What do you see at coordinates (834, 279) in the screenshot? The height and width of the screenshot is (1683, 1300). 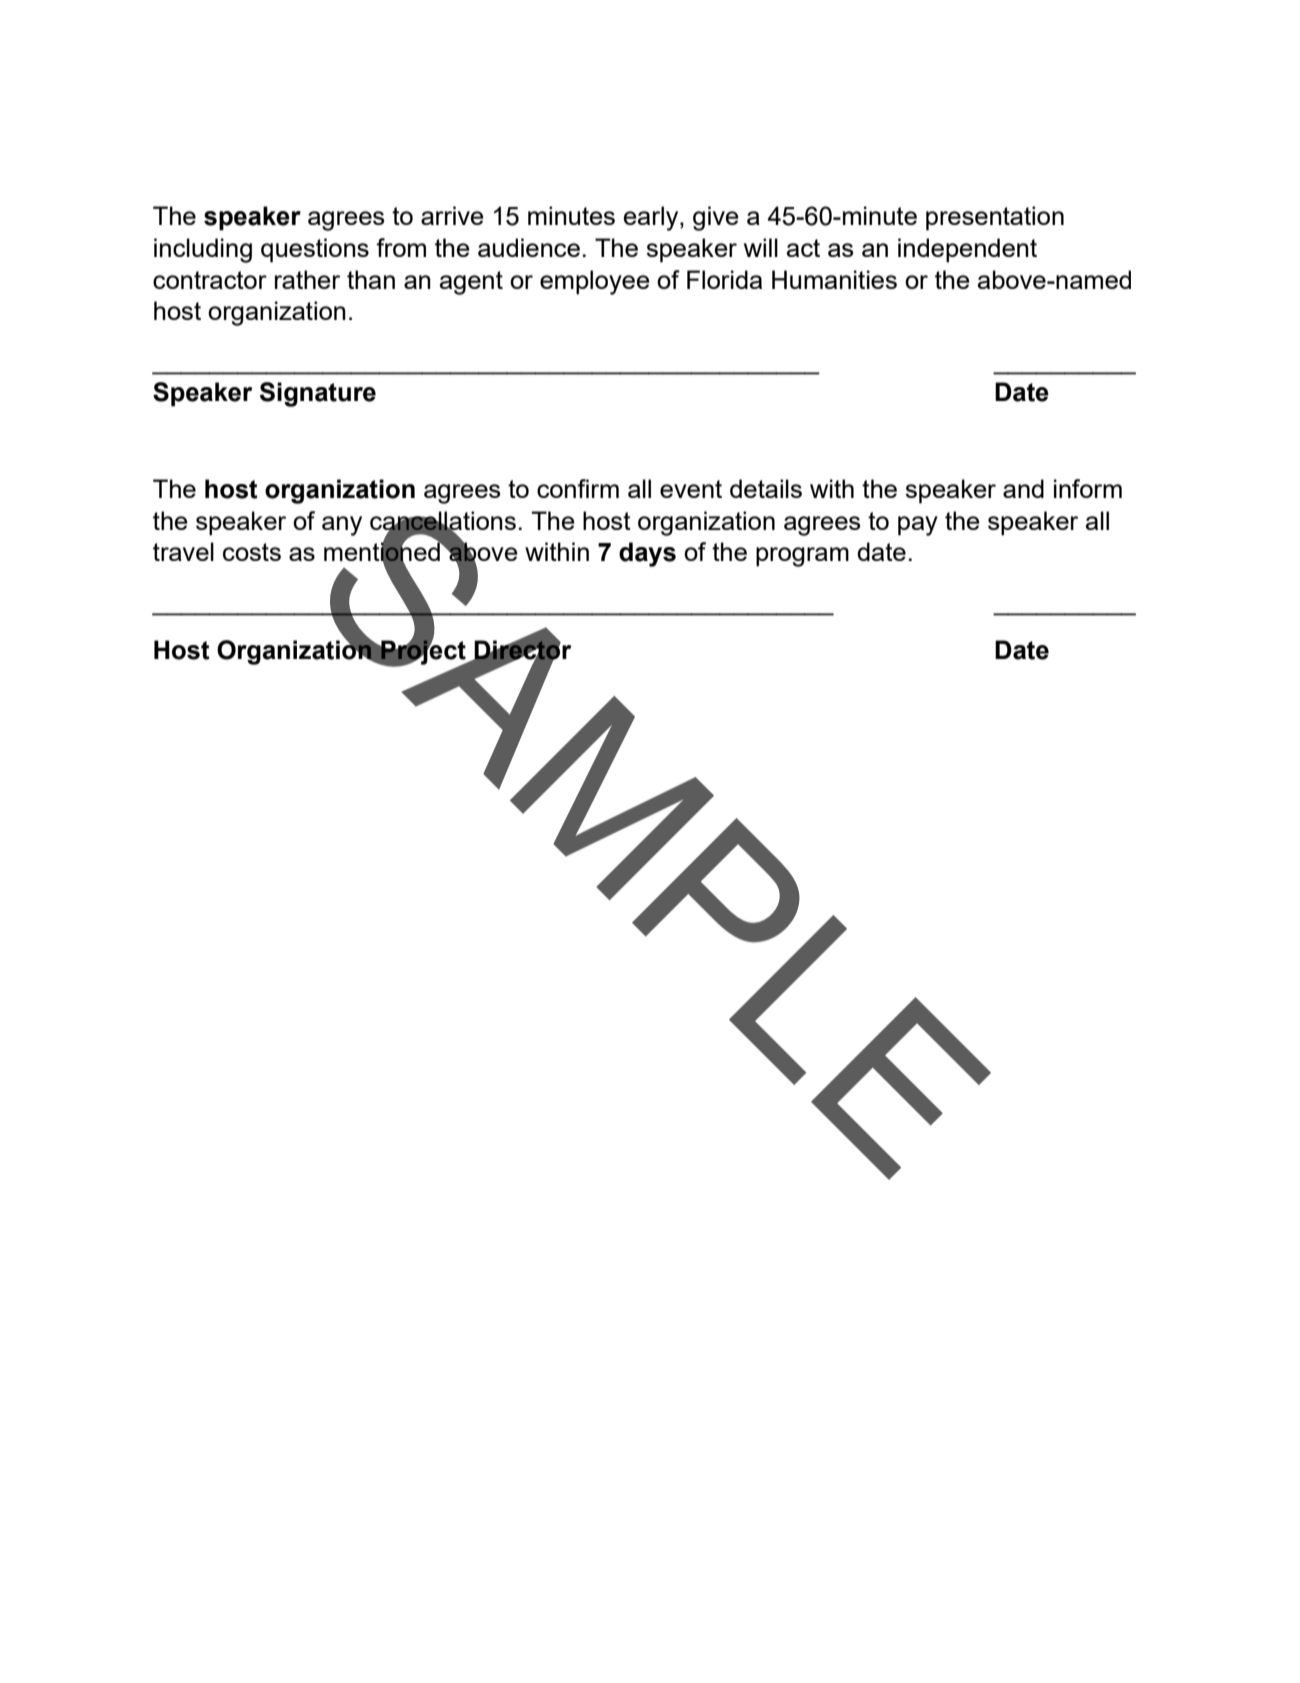 I see `Humanities` at bounding box center [834, 279].
